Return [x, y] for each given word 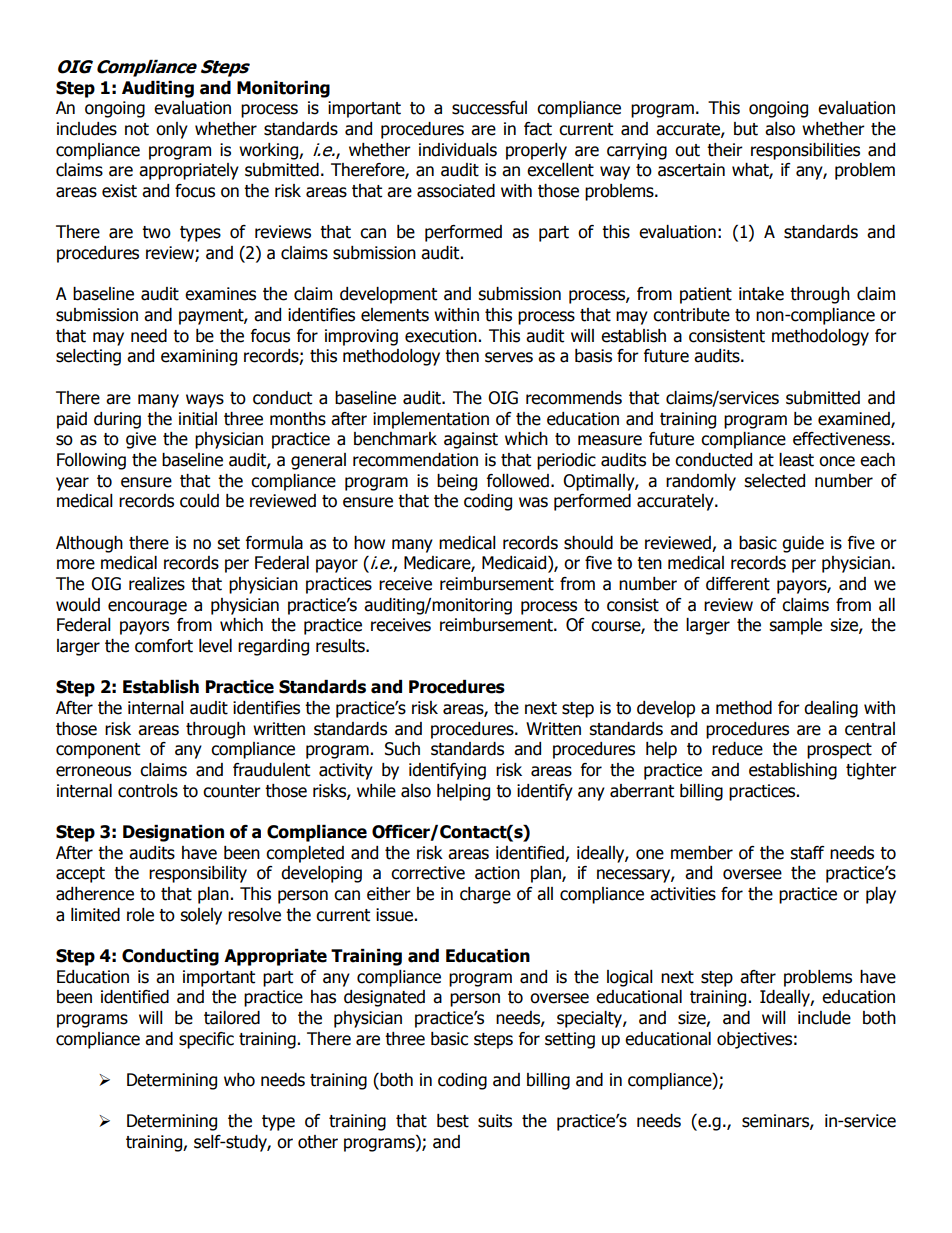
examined [855, 419]
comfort [164, 646]
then [462, 356]
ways [205, 401]
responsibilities [805, 151]
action [497, 873]
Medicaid [515, 564]
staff [807, 853]
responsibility [198, 874]
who [239, 1080]
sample [795, 626]
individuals [458, 150]
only [172, 130]
